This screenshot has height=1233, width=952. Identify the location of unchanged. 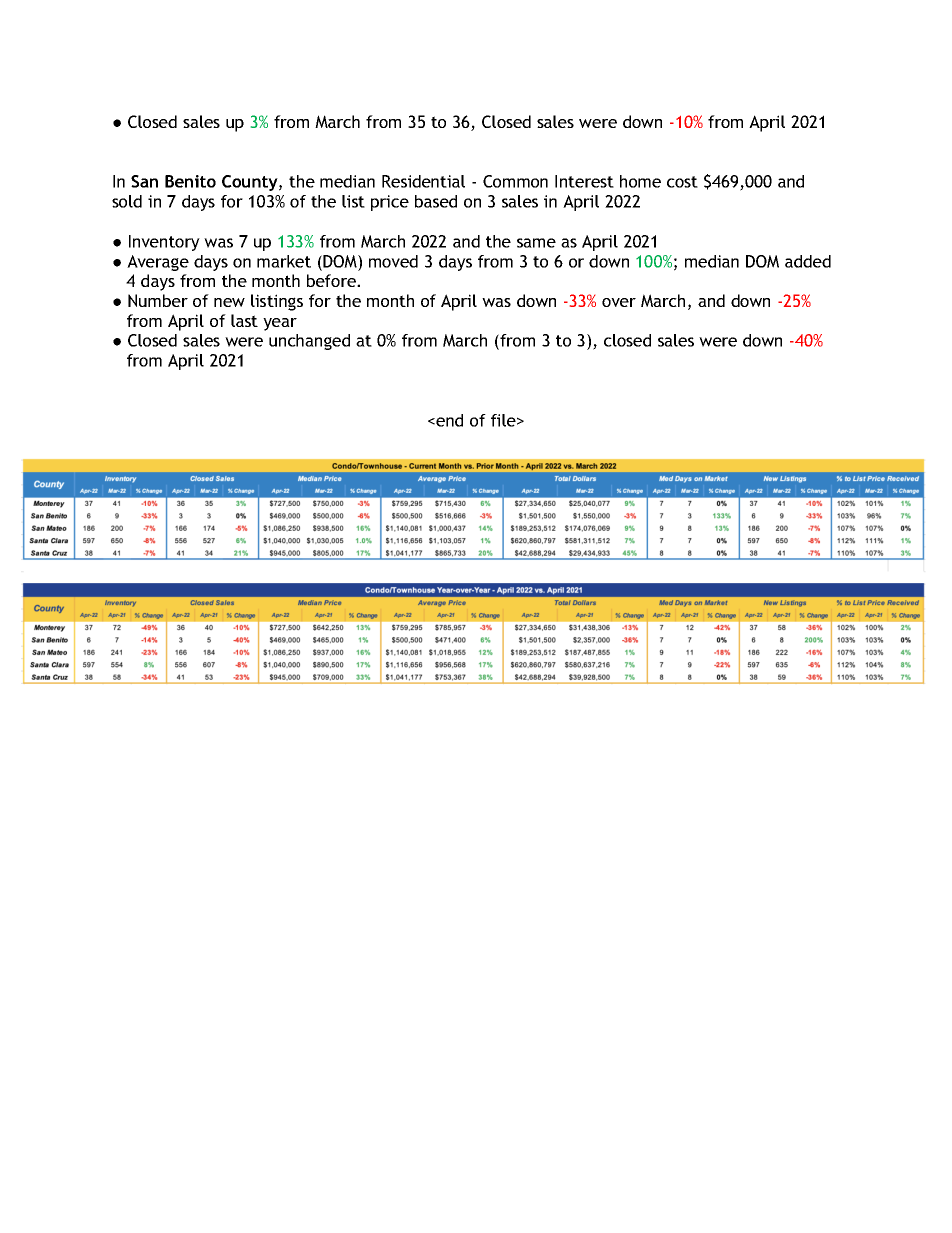
(309, 342).
